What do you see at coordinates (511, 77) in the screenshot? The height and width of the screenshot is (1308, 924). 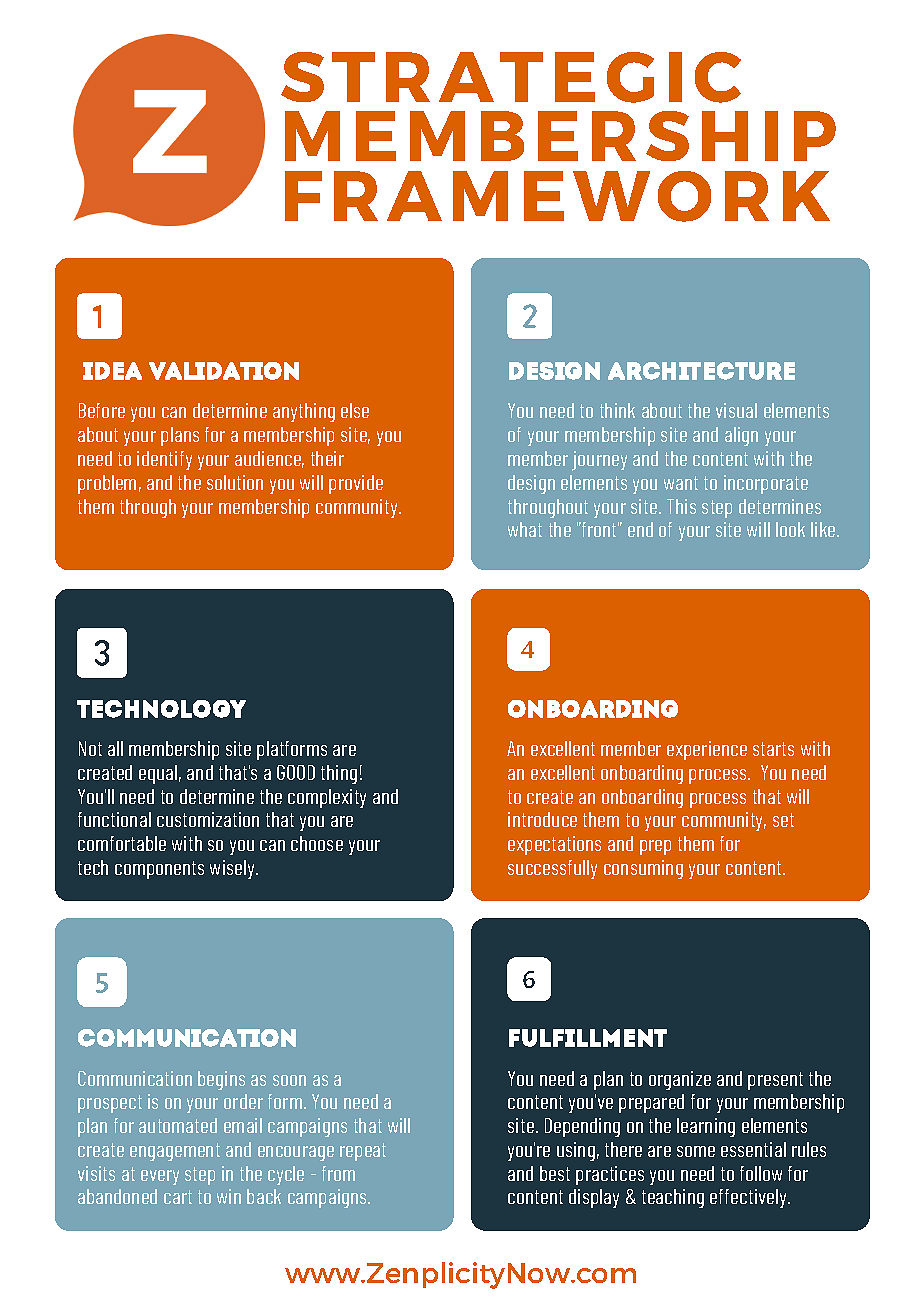 I see `STRATEGIC` at bounding box center [511, 77].
